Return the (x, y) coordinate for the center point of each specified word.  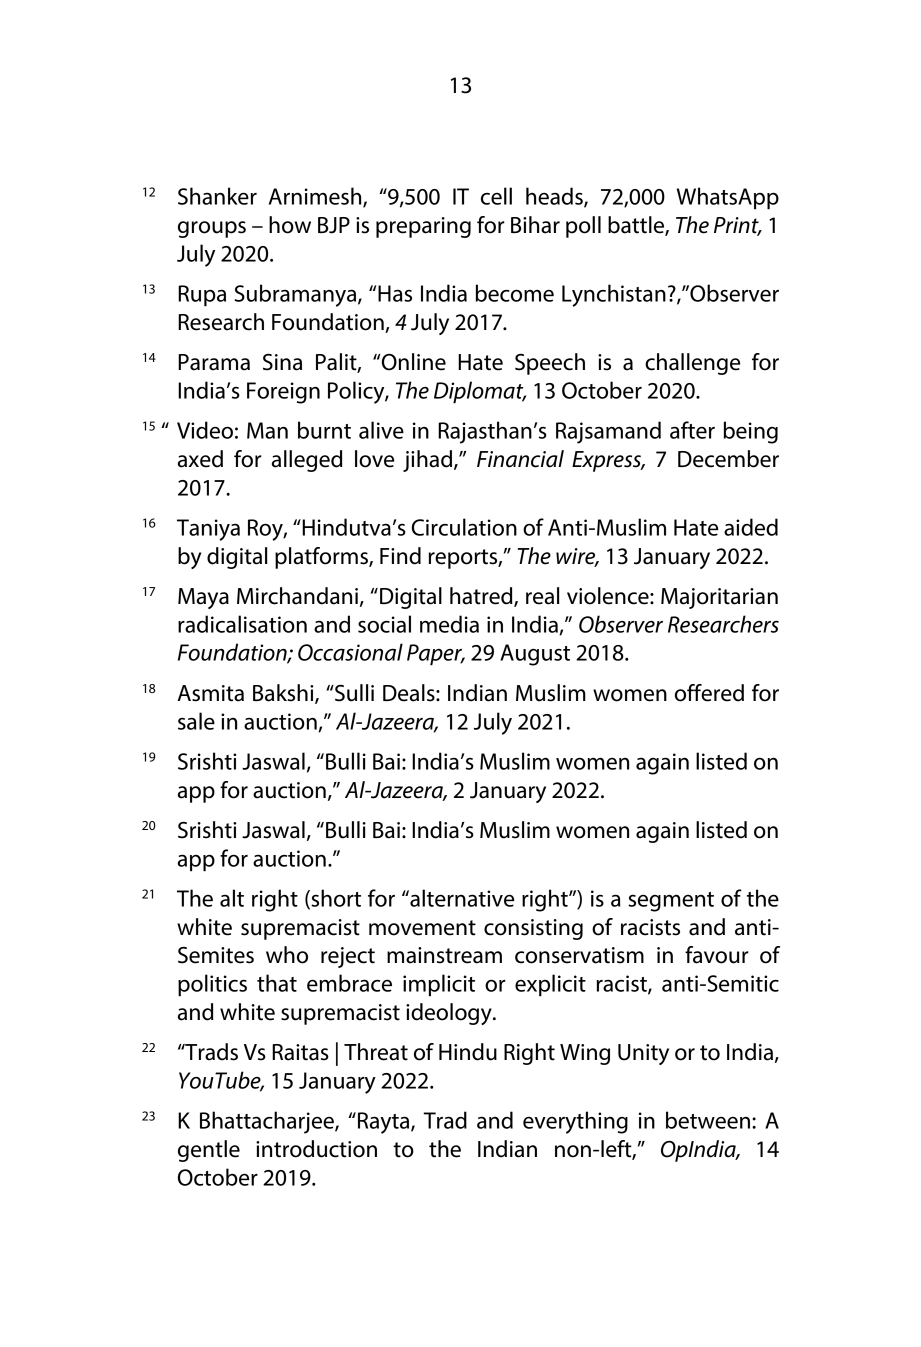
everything (575, 1122)
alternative (461, 898)
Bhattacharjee (268, 1122)
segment (671, 902)
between (708, 1120)
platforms (322, 558)
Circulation (464, 527)
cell (496, 196)
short (335, 899)
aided (751, 527)
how (290, 225)
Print (737, 226)
